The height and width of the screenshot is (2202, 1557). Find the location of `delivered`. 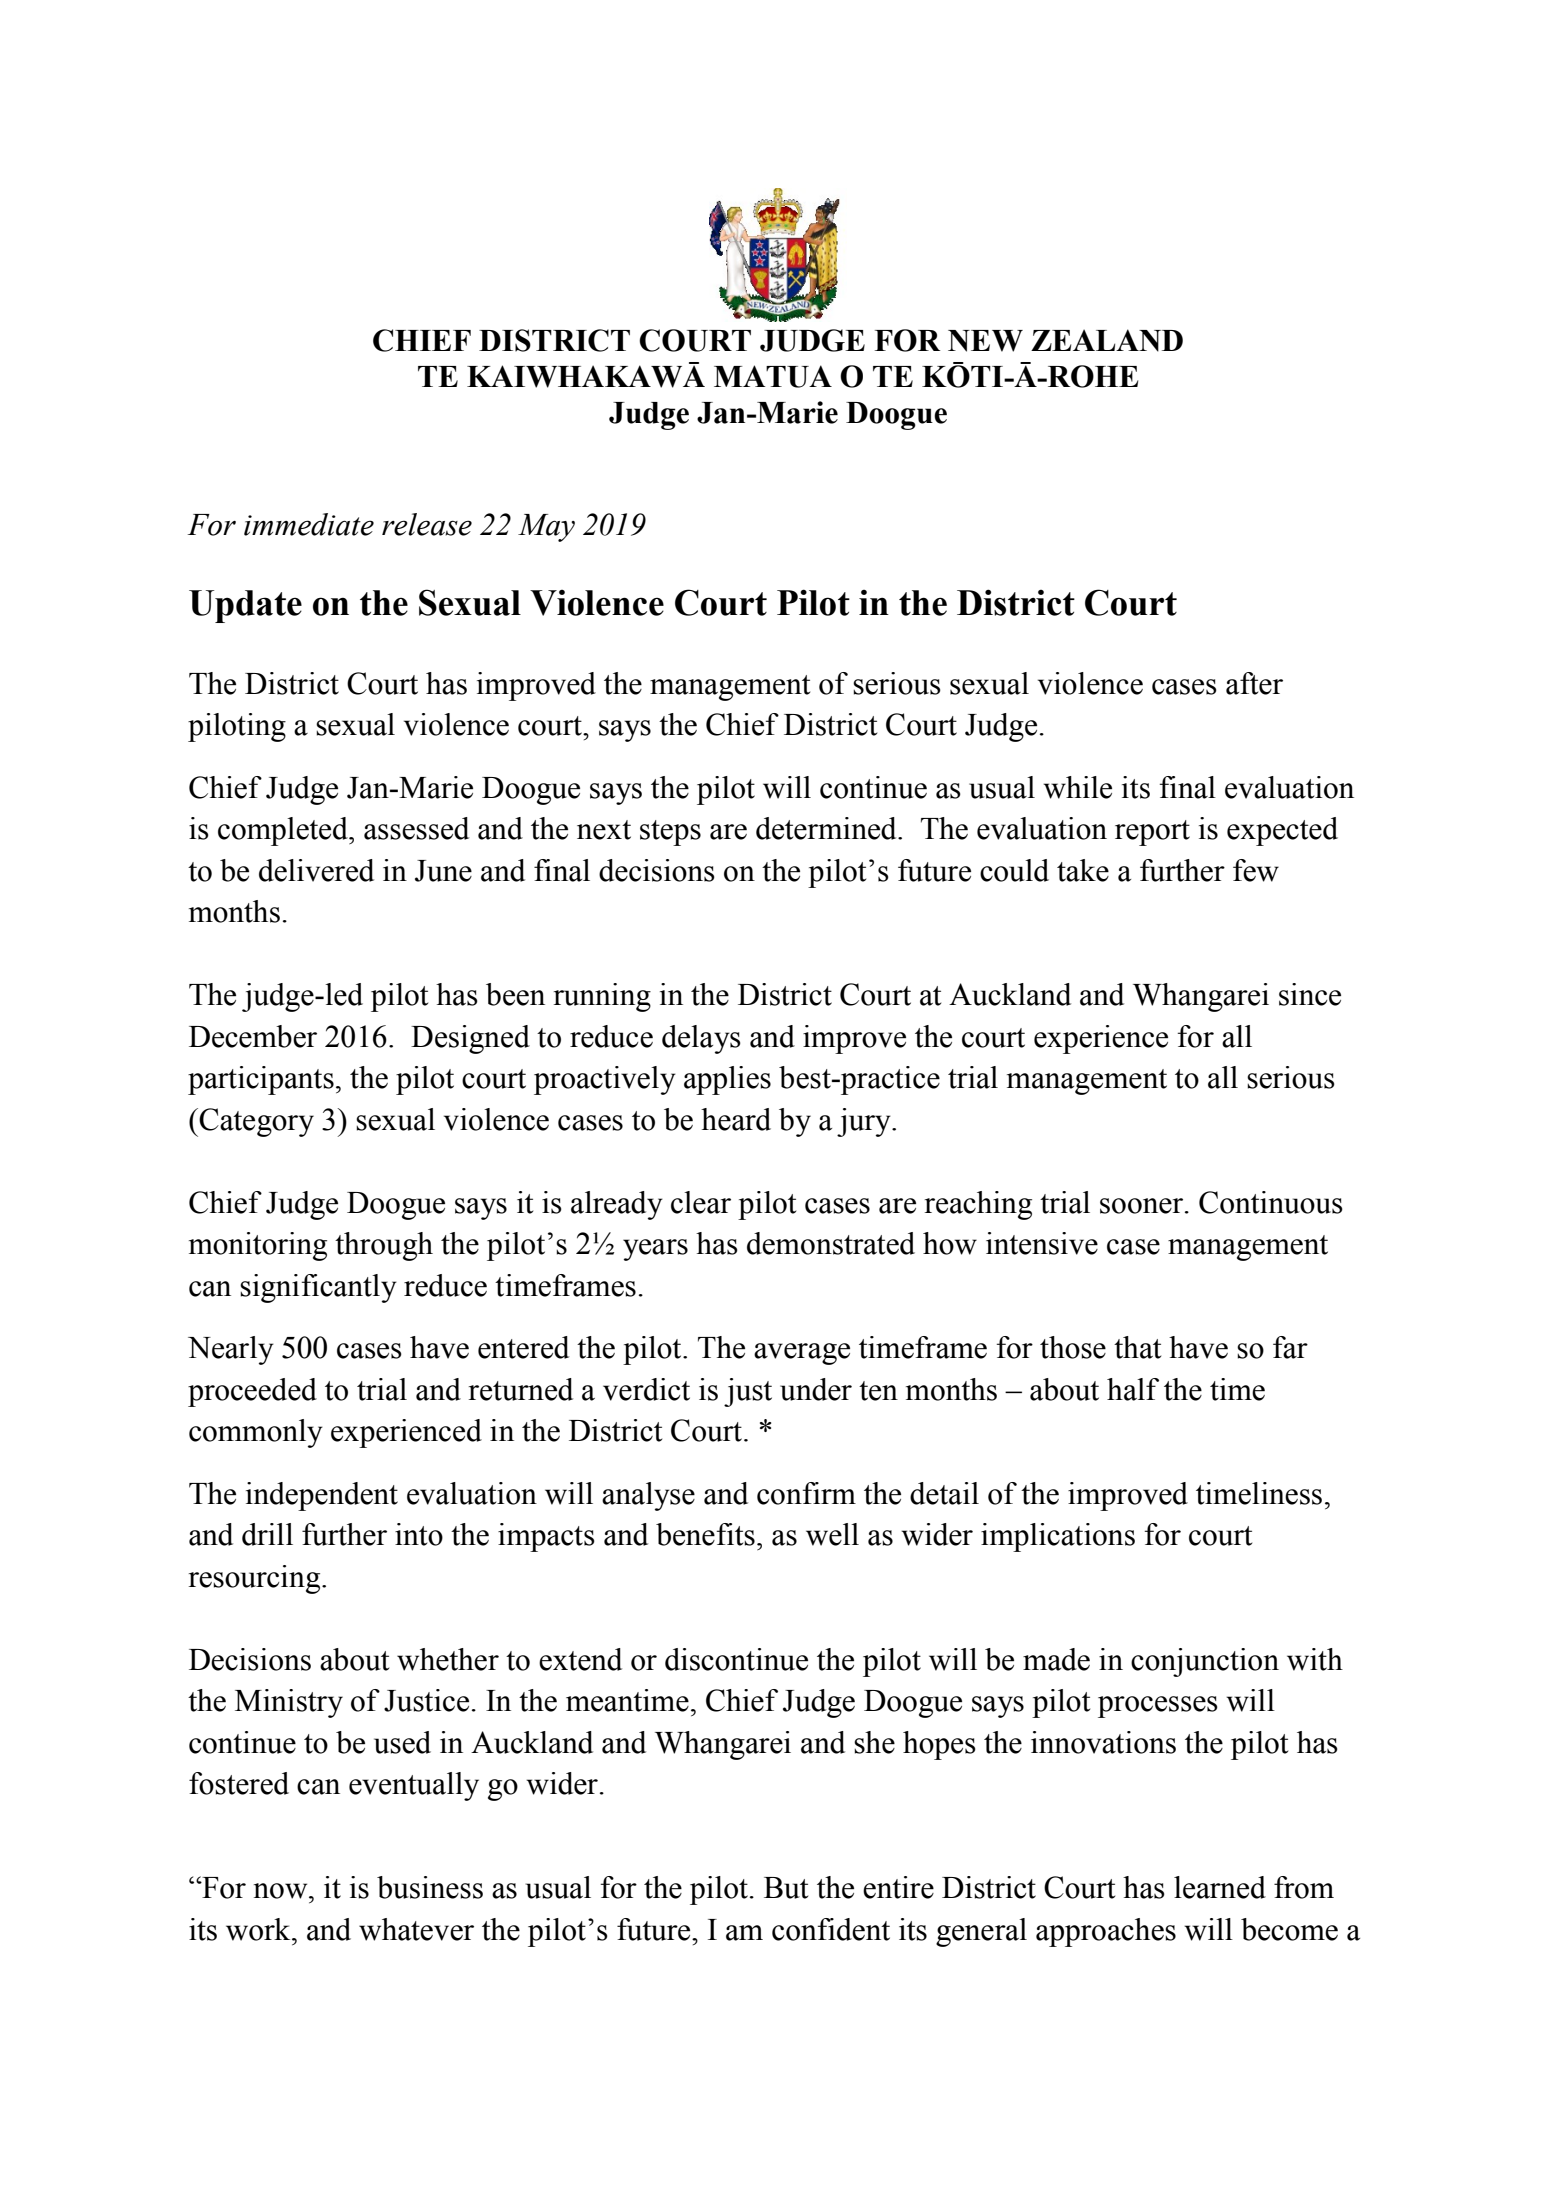

delivered is located at coordinates (316, 870).
